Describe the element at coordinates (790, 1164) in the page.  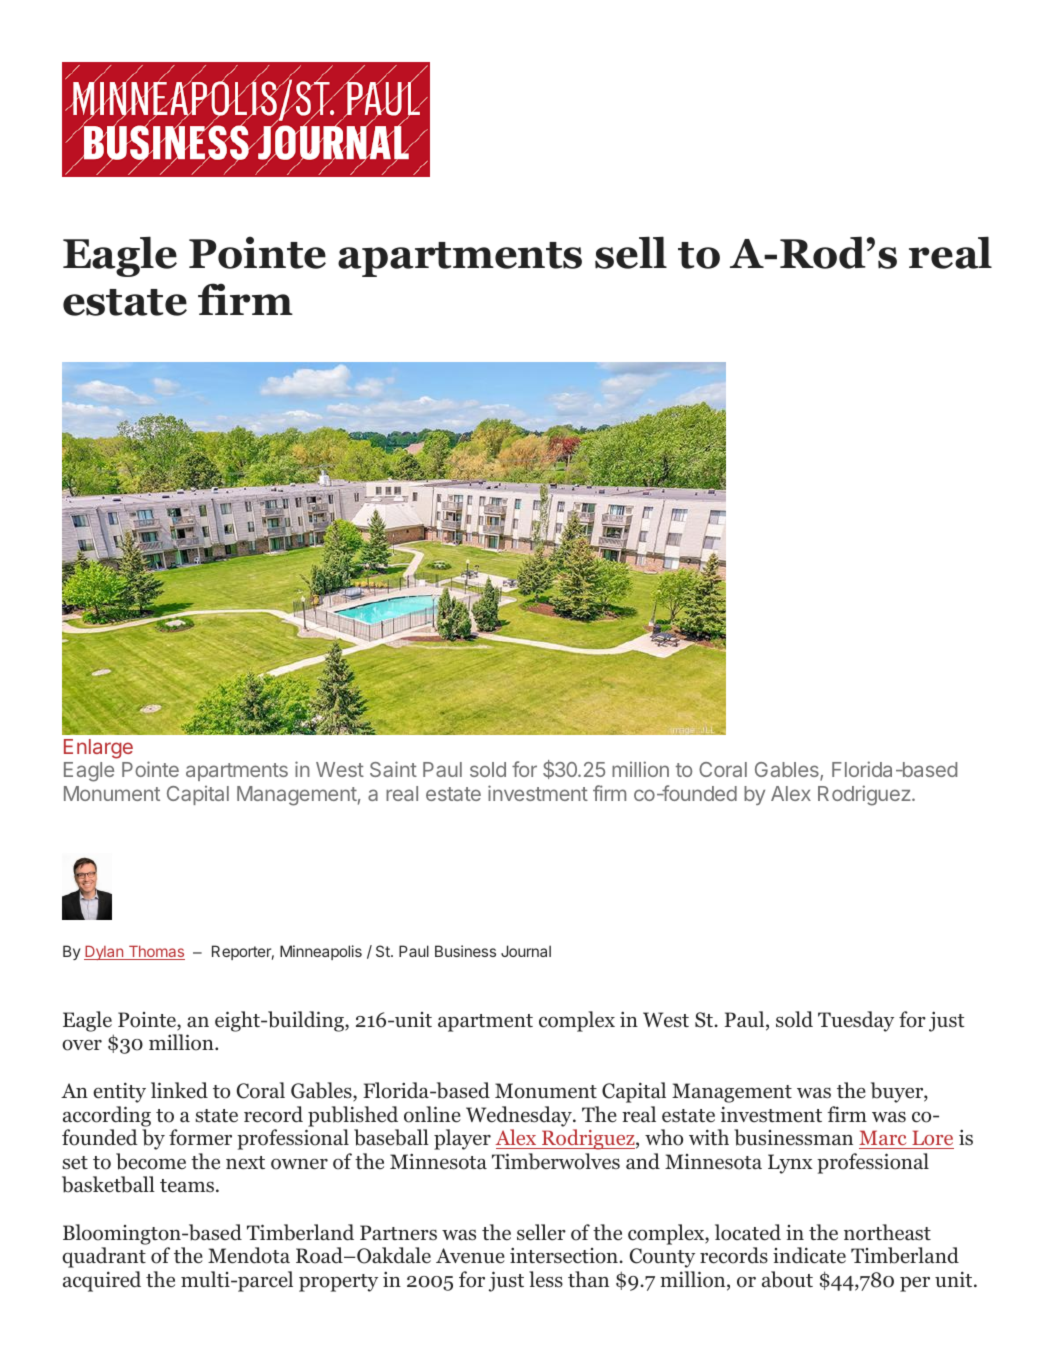
I see `Lynx` at that location.
